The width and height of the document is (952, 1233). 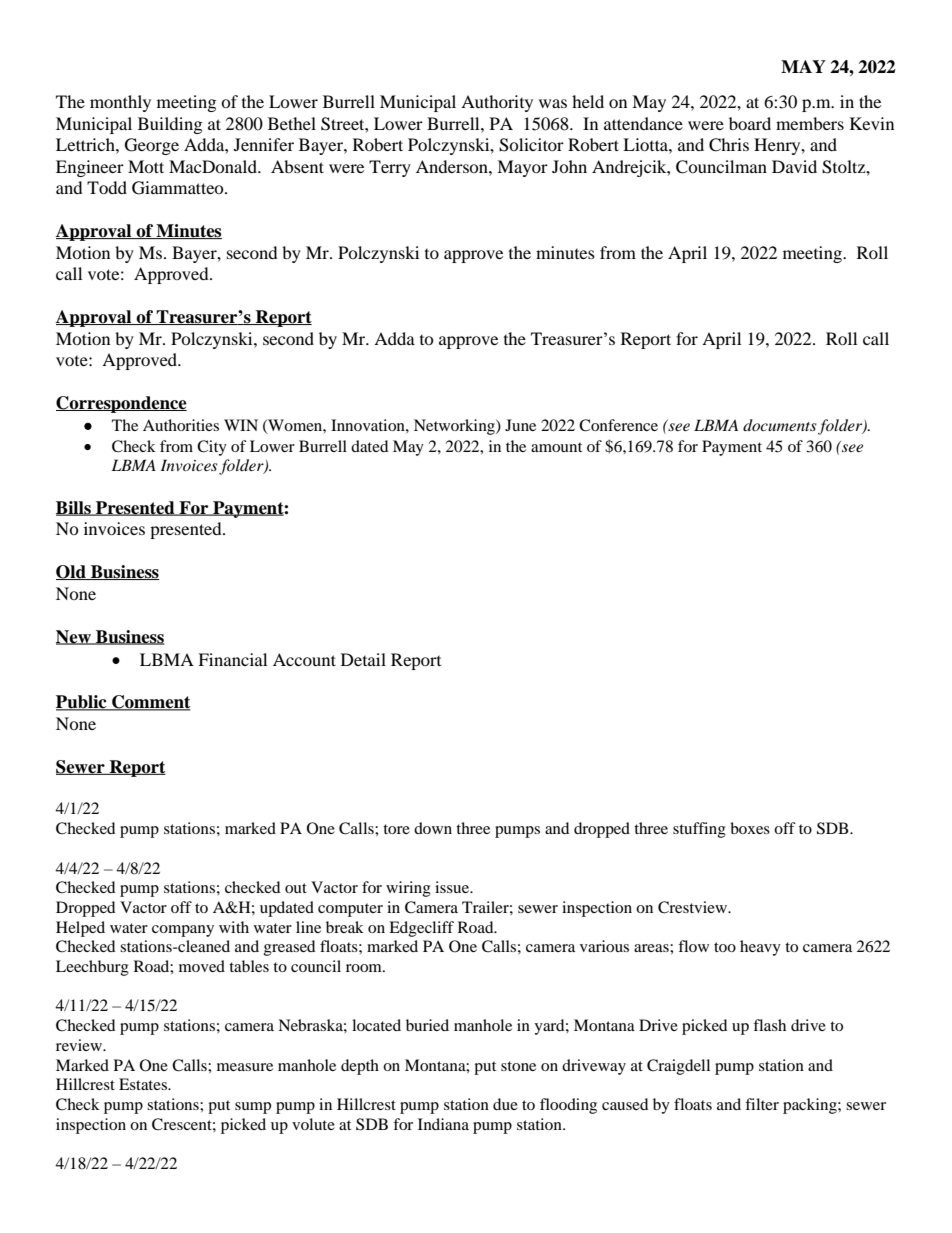 I want to click on Estates, so click(x=144, y=1084).
